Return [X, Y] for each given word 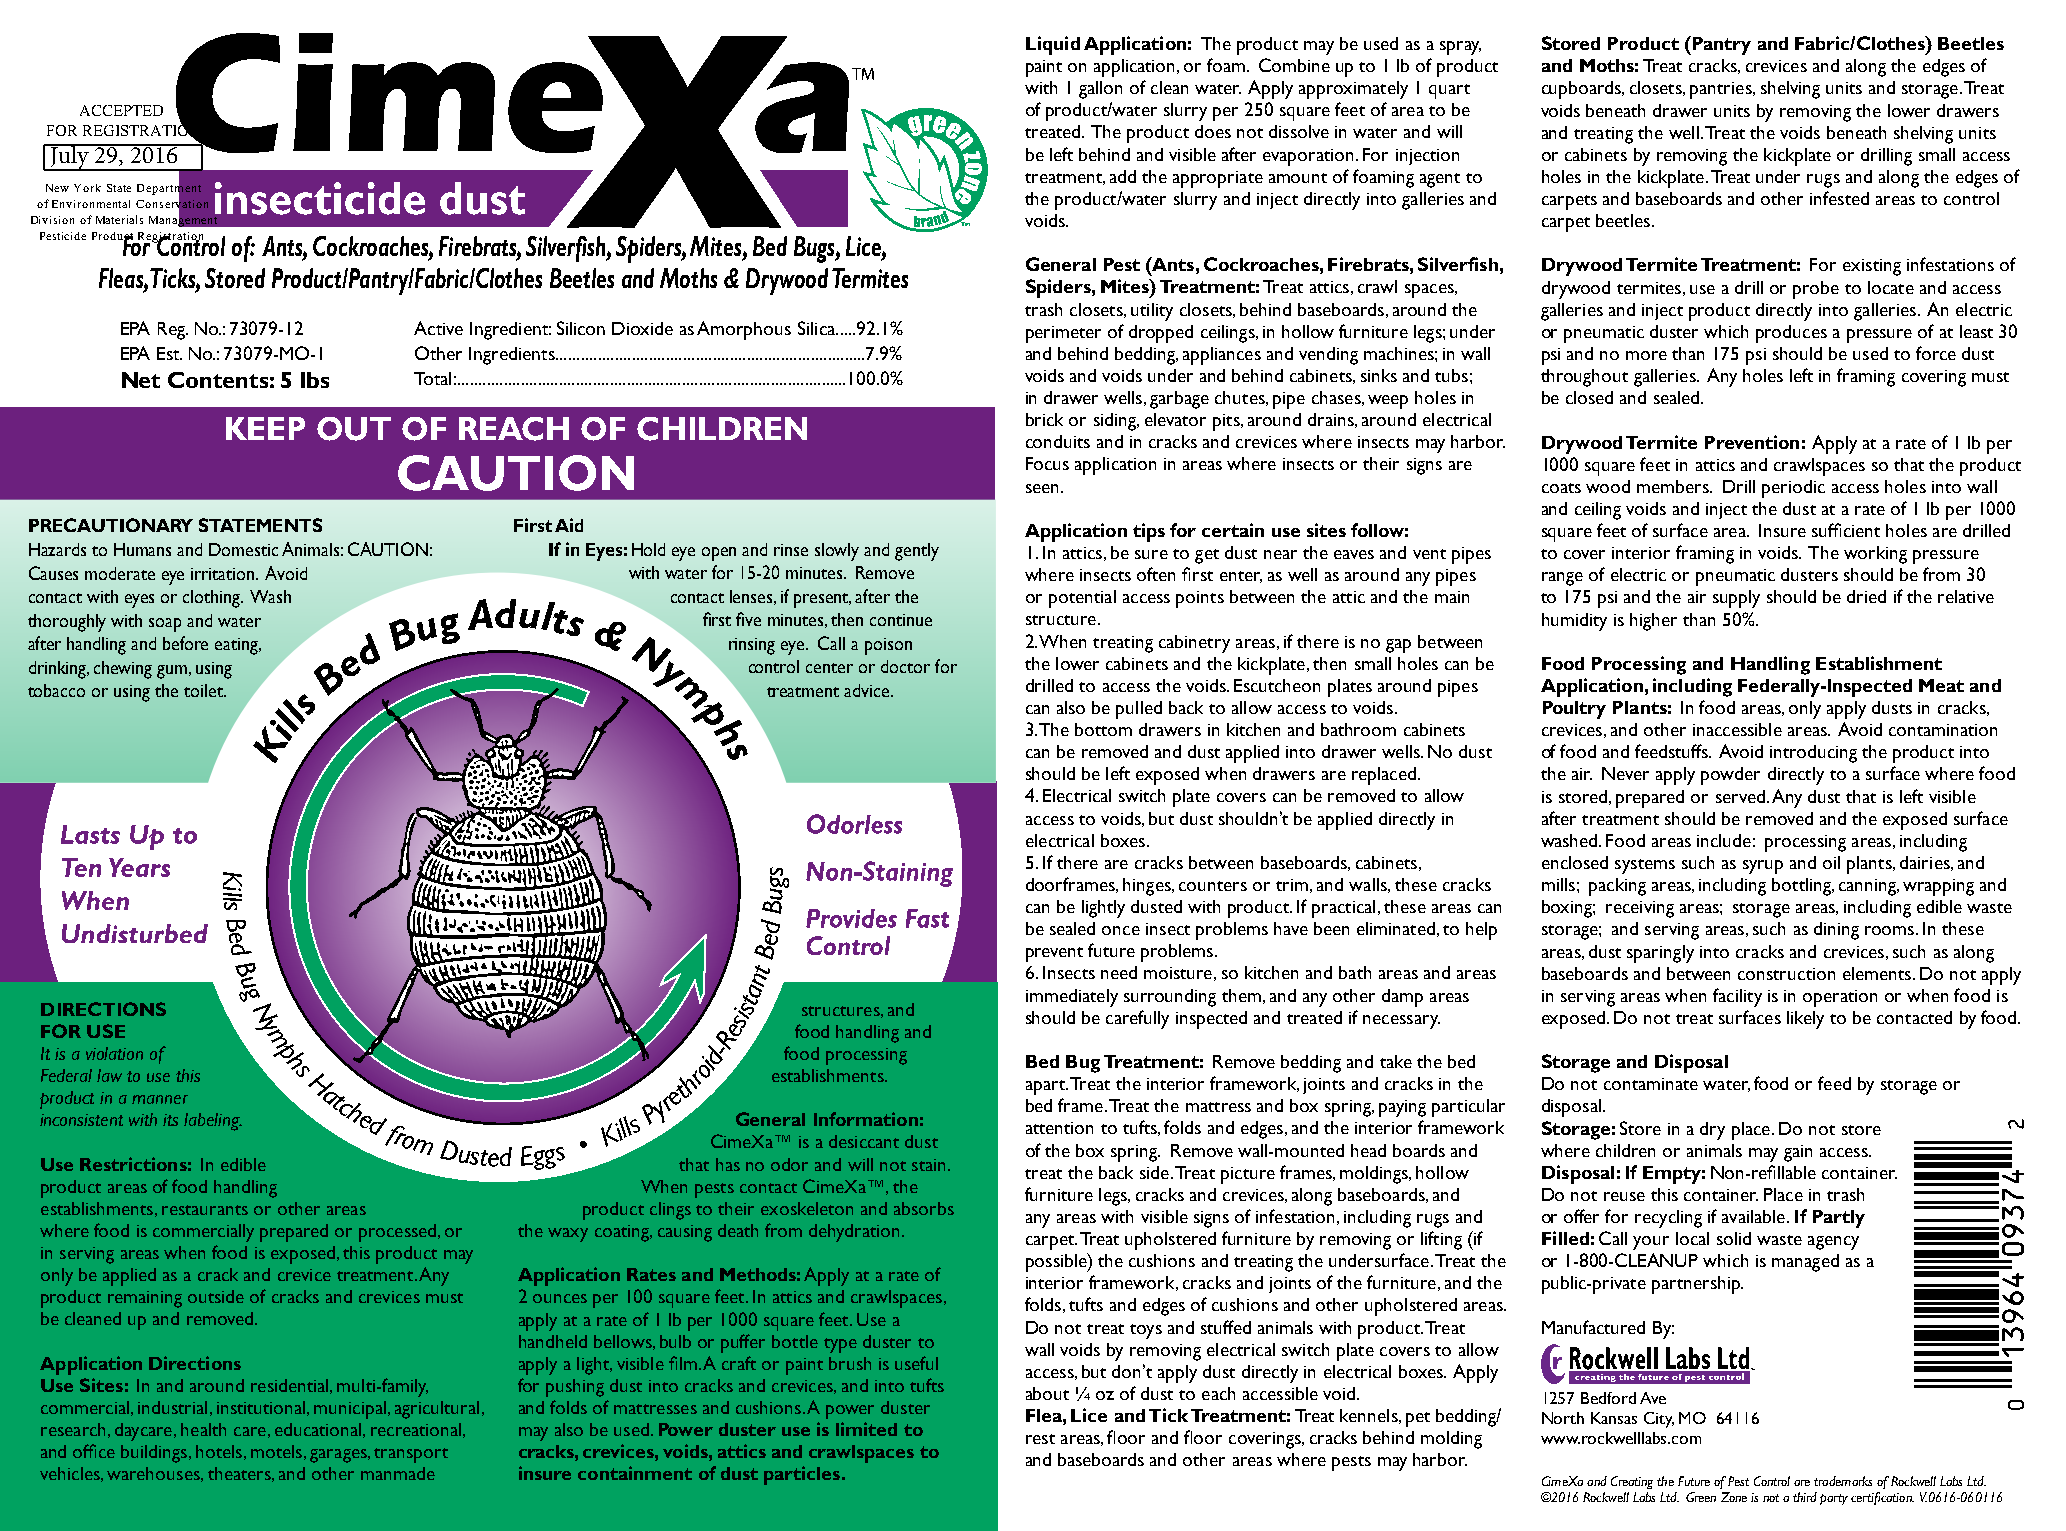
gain [1798, 1153]
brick [1044, 419]
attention [1059, 1128]
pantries [1722, 90]
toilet [204, 690]
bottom [1103, 729]
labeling [213, 1122]
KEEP [265, 428]
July [70, 157]
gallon [1100, 90]
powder [1730, 776]
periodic [1793, 489]
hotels [219, 1451]
